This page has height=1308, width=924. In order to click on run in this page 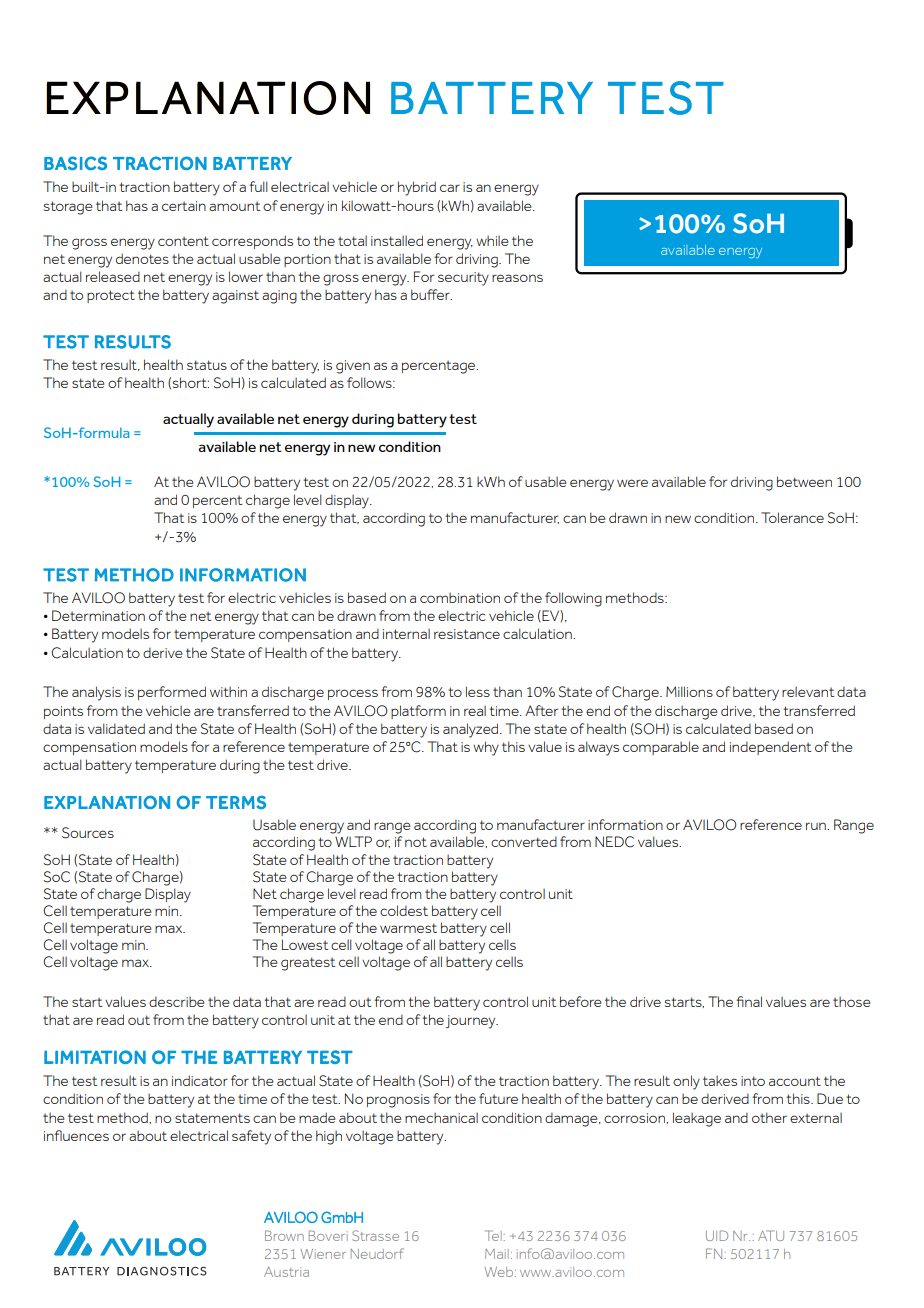, I will do `click(817, 826)`.
